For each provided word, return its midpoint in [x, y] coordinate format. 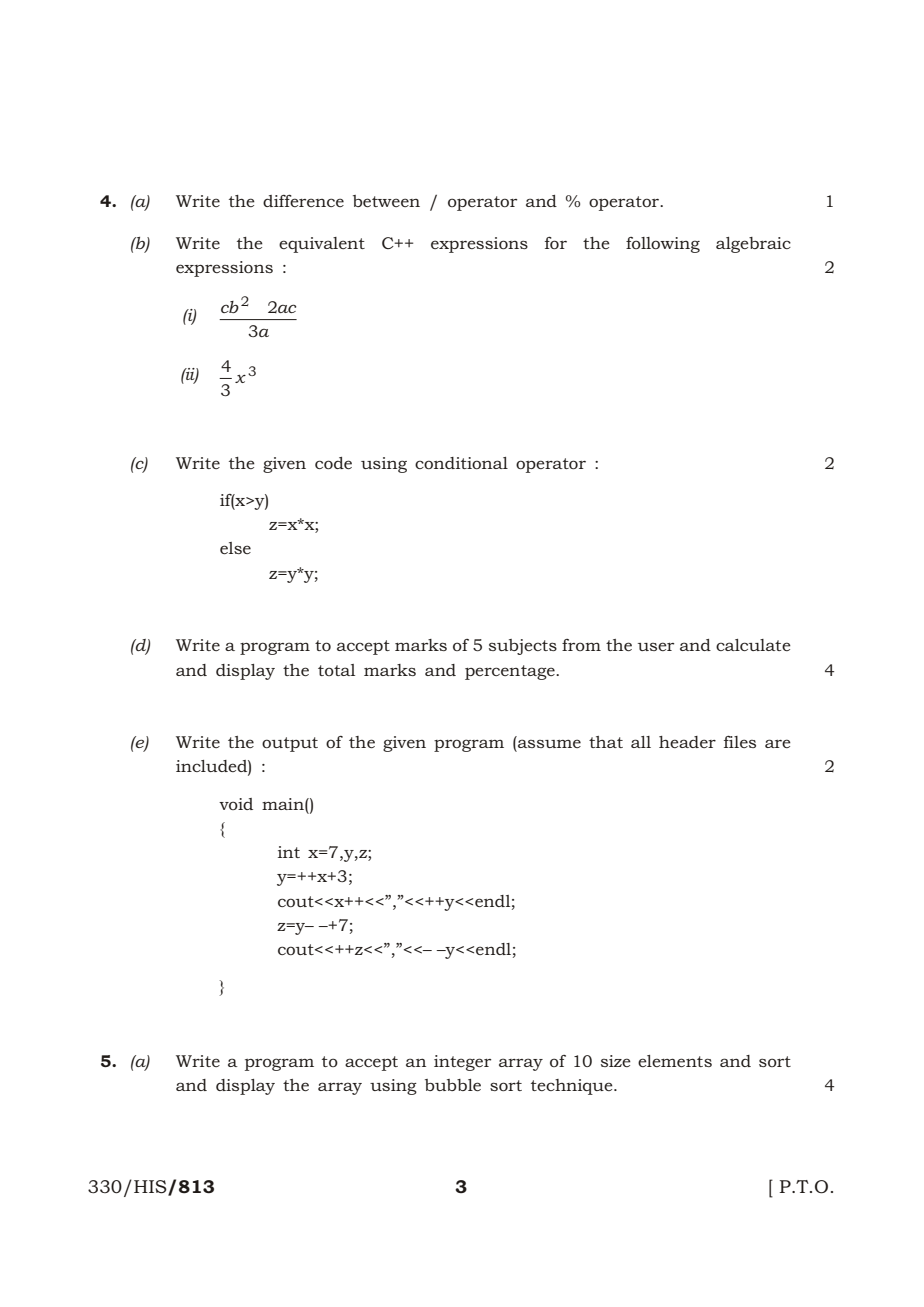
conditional [461, 463]
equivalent [322, 245]
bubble [453, 1085]
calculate [753, 645]
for [556, 243]
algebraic [753, 245]
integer [462, 1063]
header [687, 742]
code [333, 463]
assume [549, 743]
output [290, 744]
